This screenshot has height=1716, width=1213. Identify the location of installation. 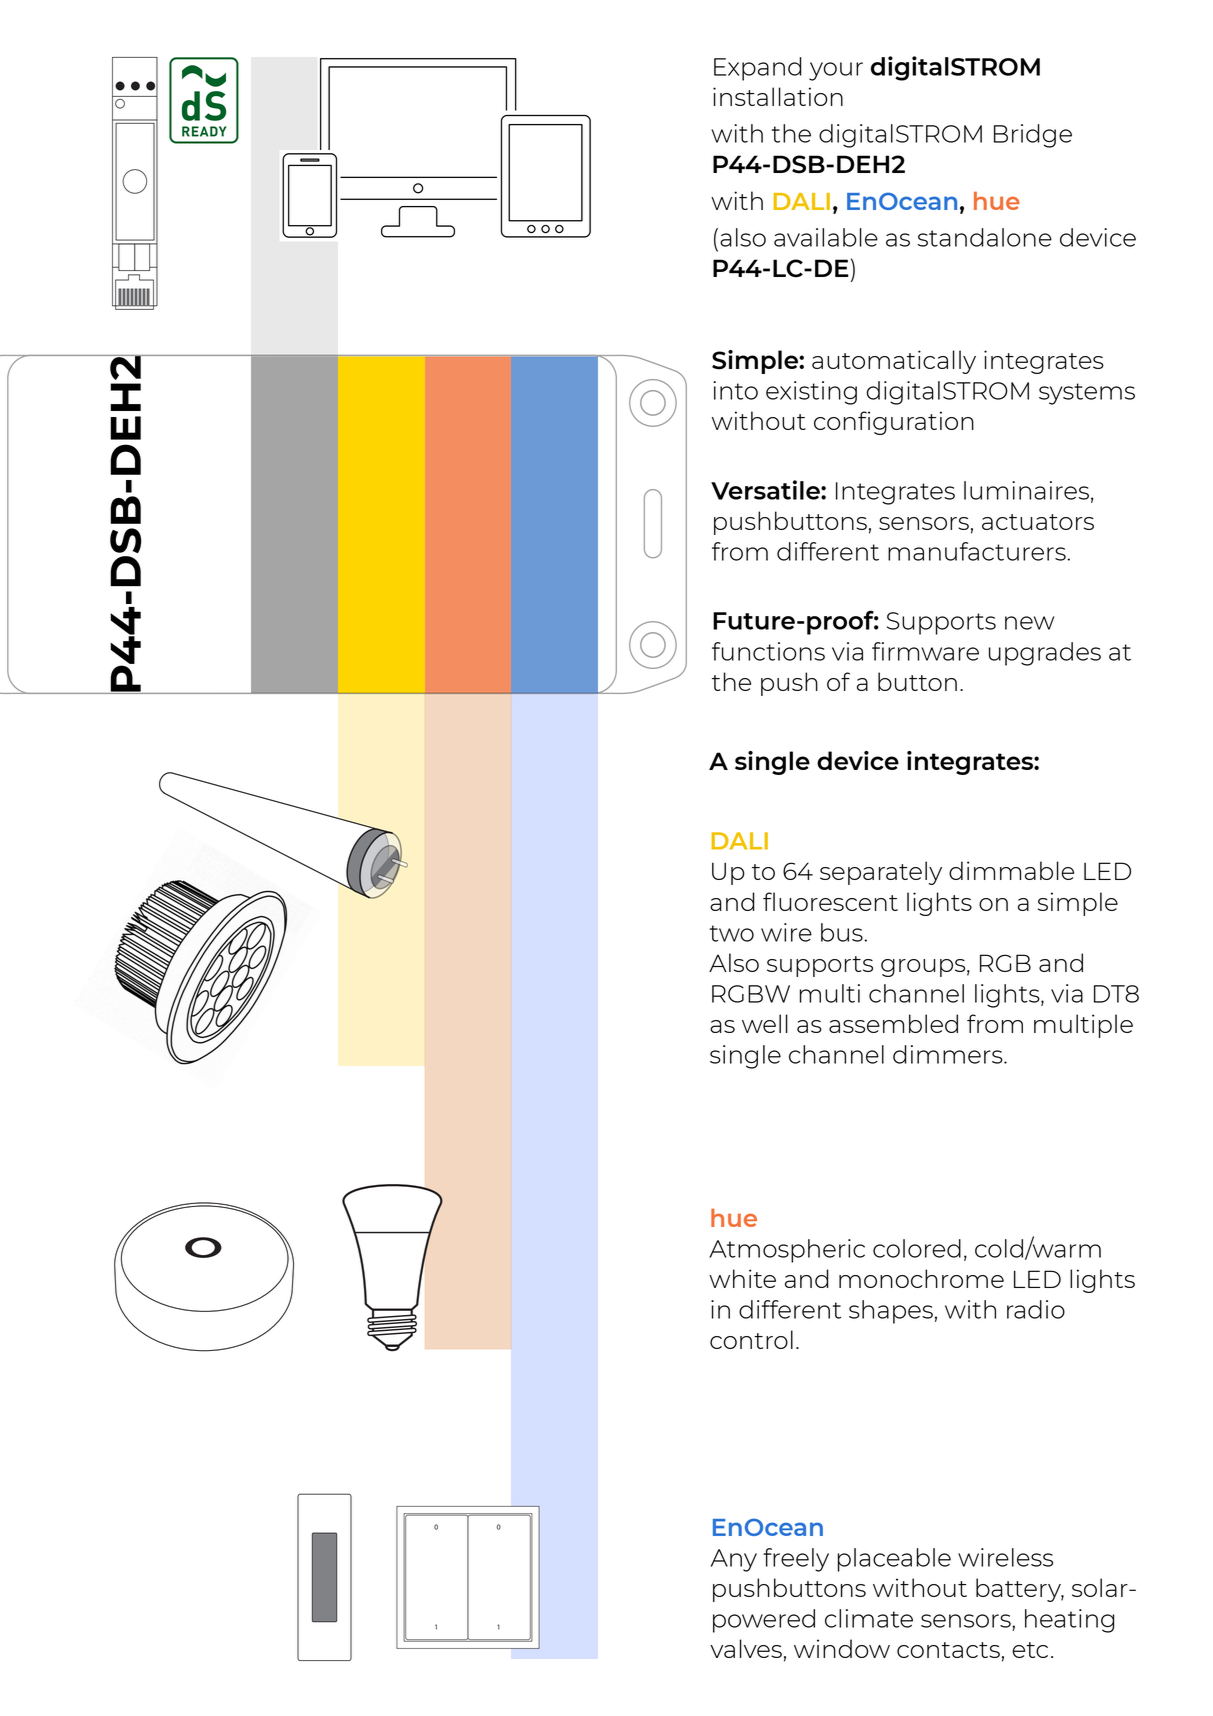
(778, 96).
